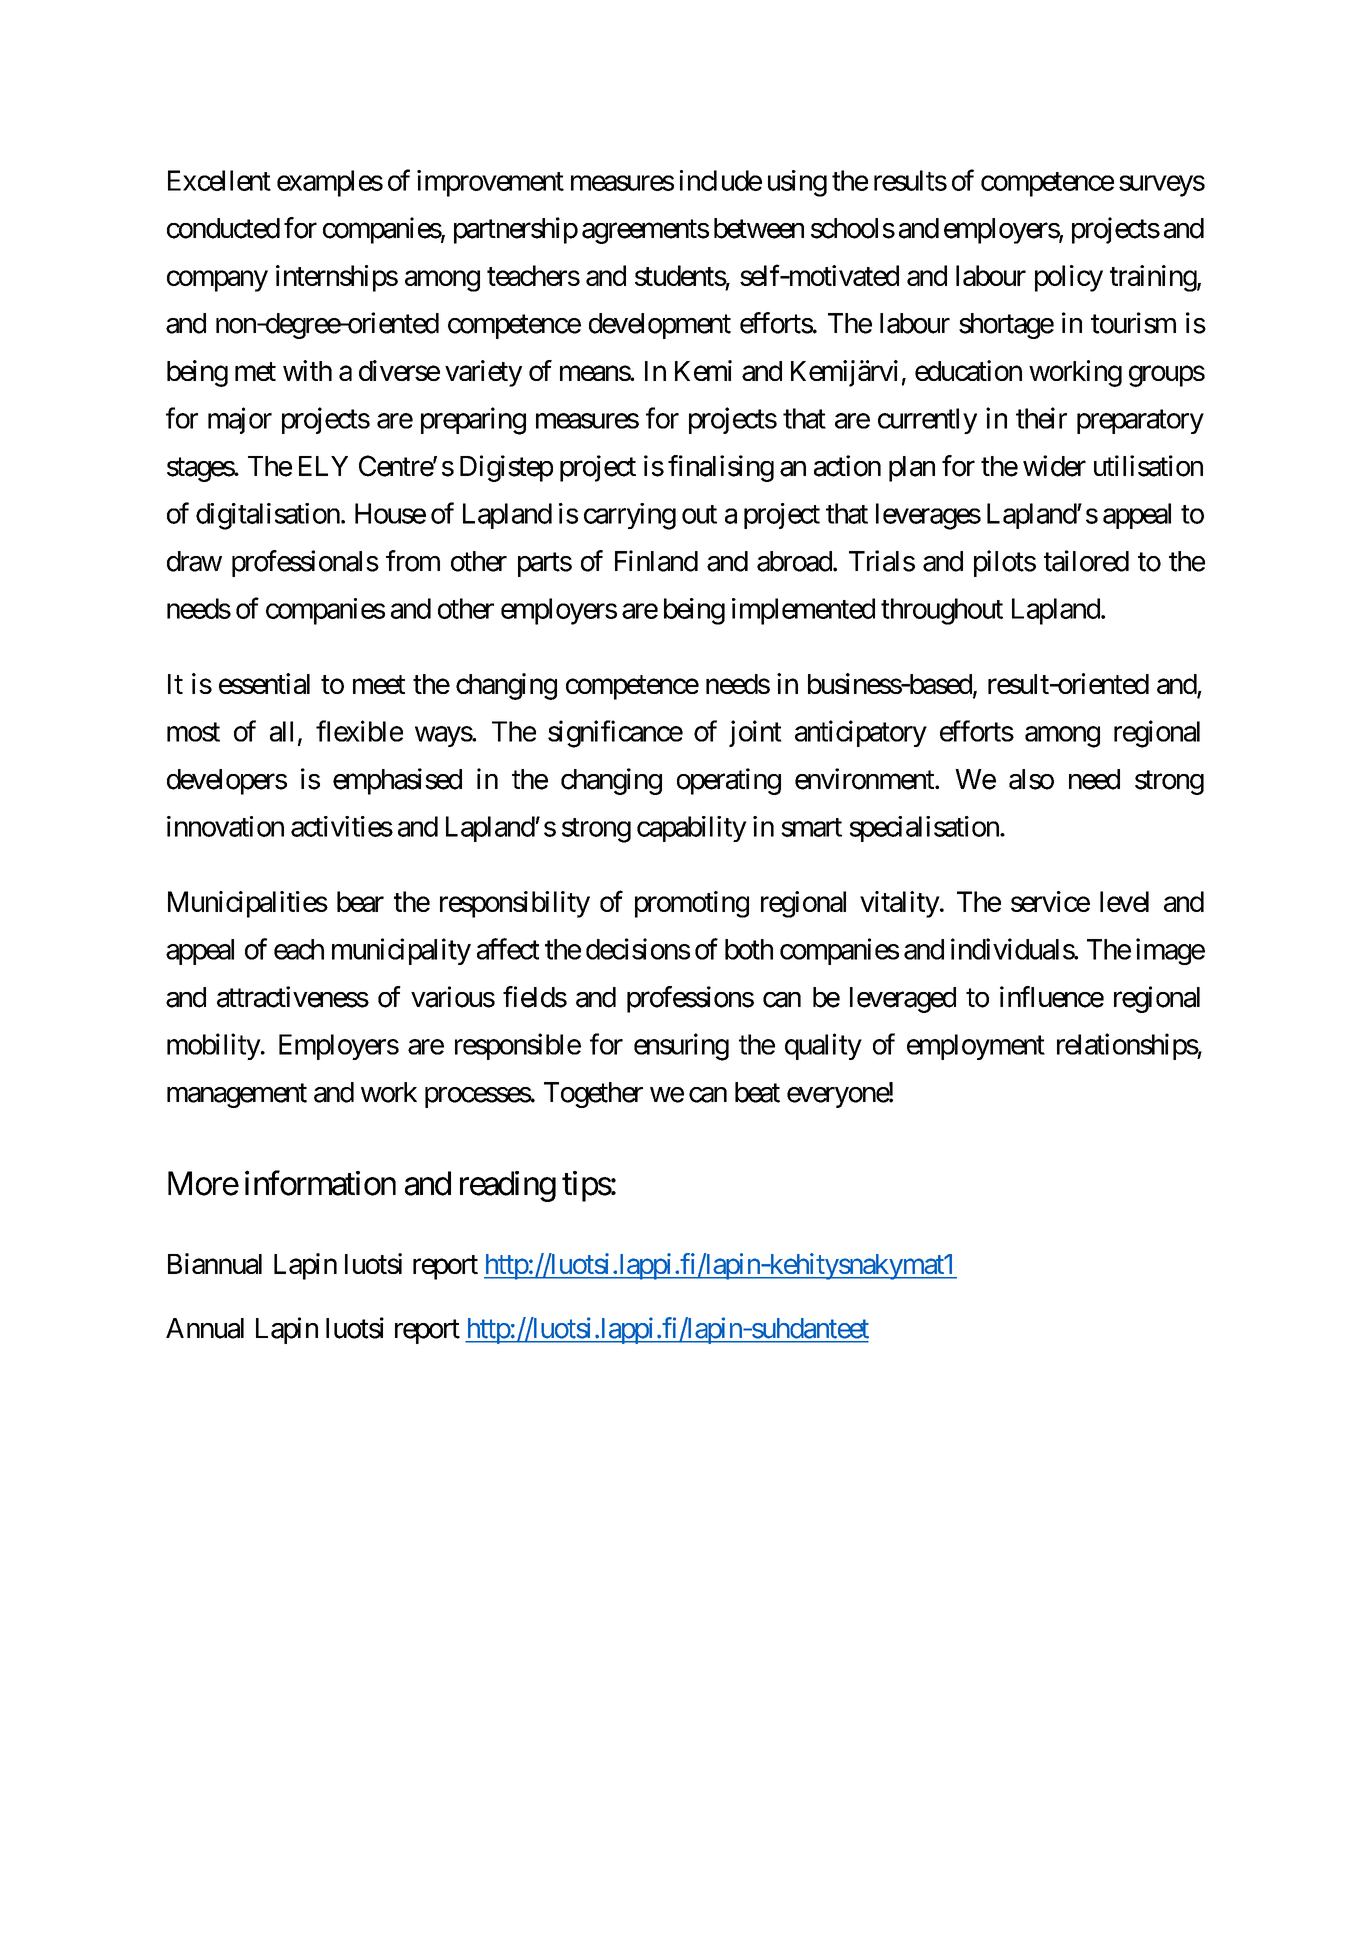 Image resolution: width=1368 pixels, height=1935 pixels. What do you see at coordinates (1069, 278) in the image?
I see `policy` at bounding box center [1069, 278].
